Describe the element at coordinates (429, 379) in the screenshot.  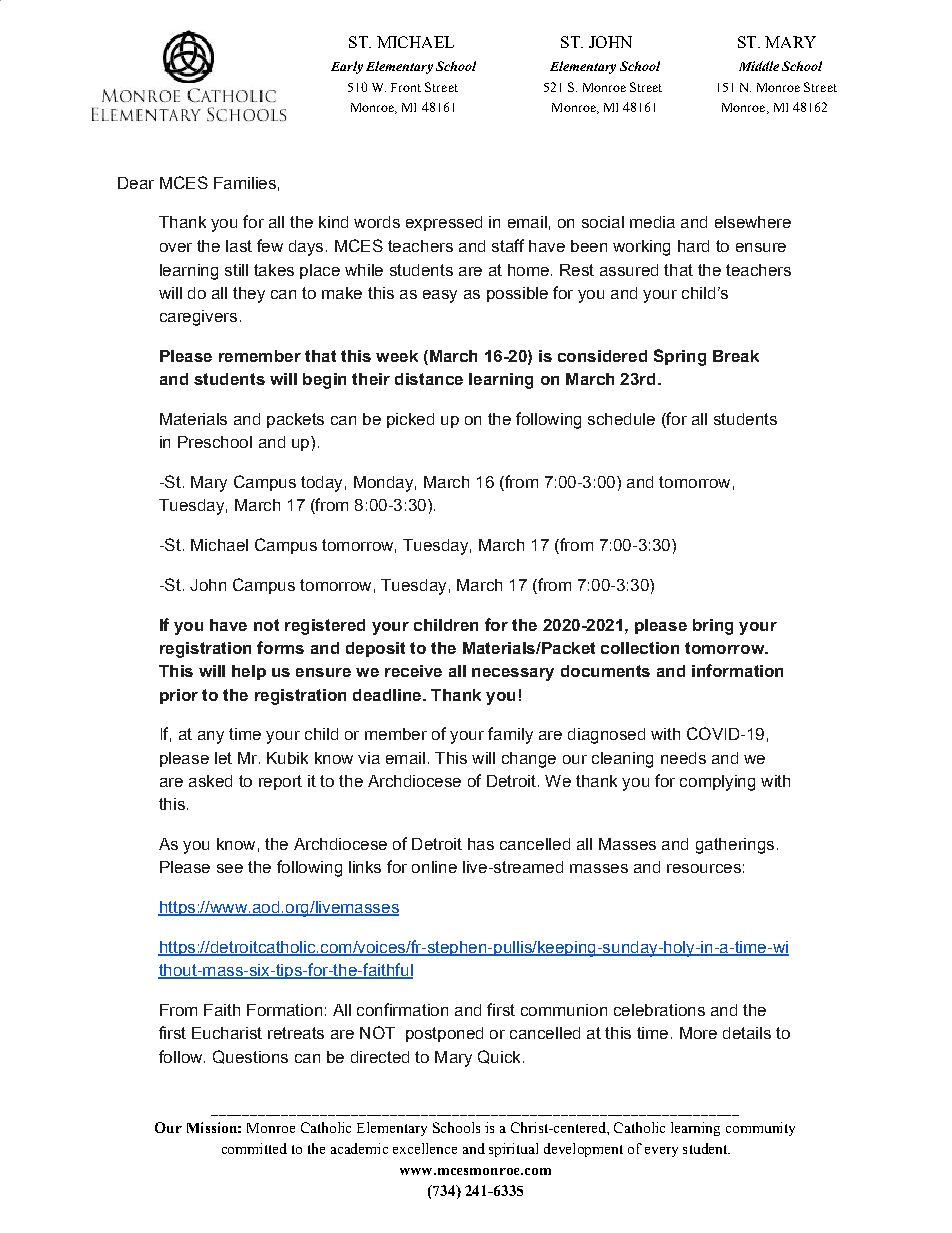
I see `distance` at that location.
